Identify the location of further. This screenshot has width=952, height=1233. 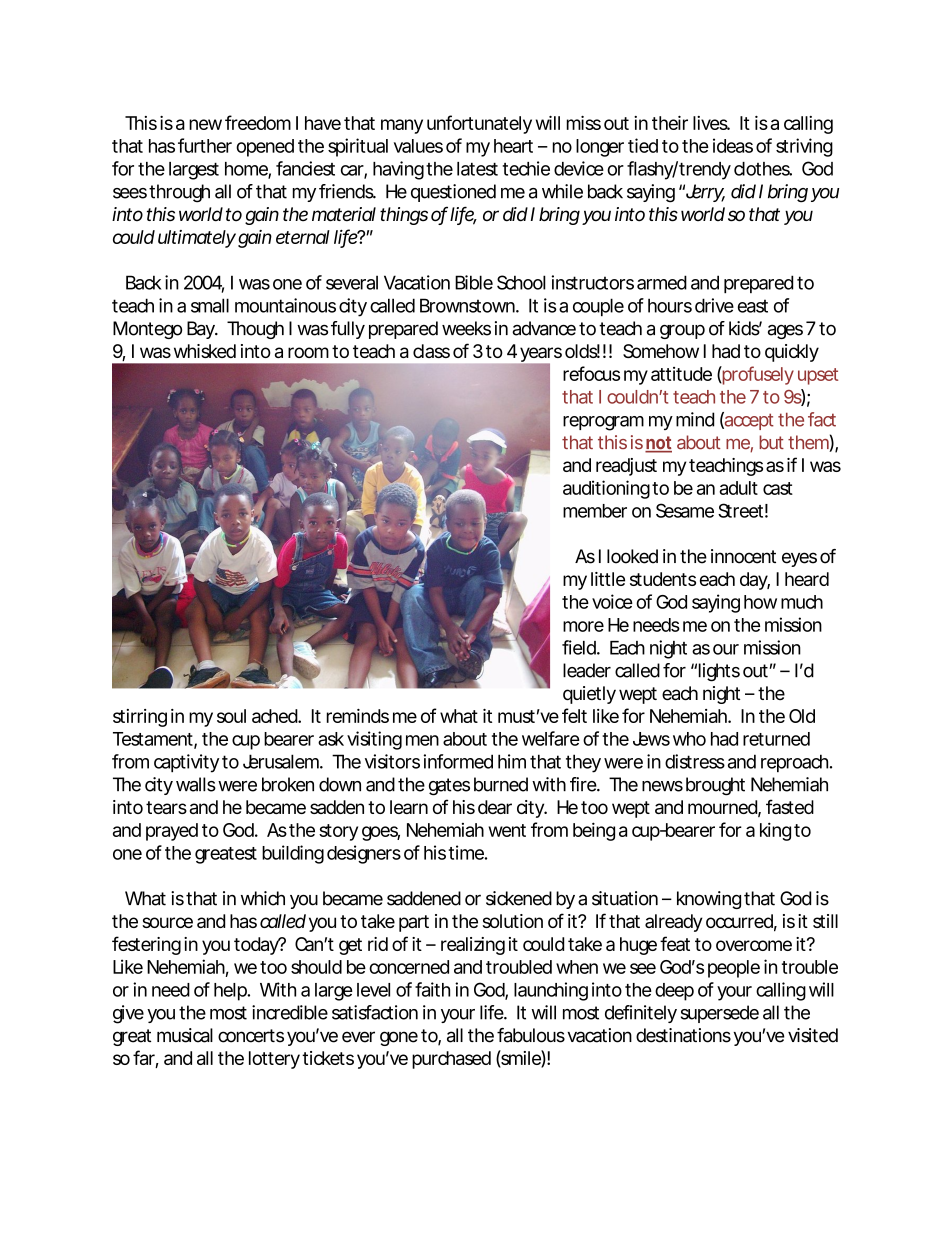
(205, 145).
